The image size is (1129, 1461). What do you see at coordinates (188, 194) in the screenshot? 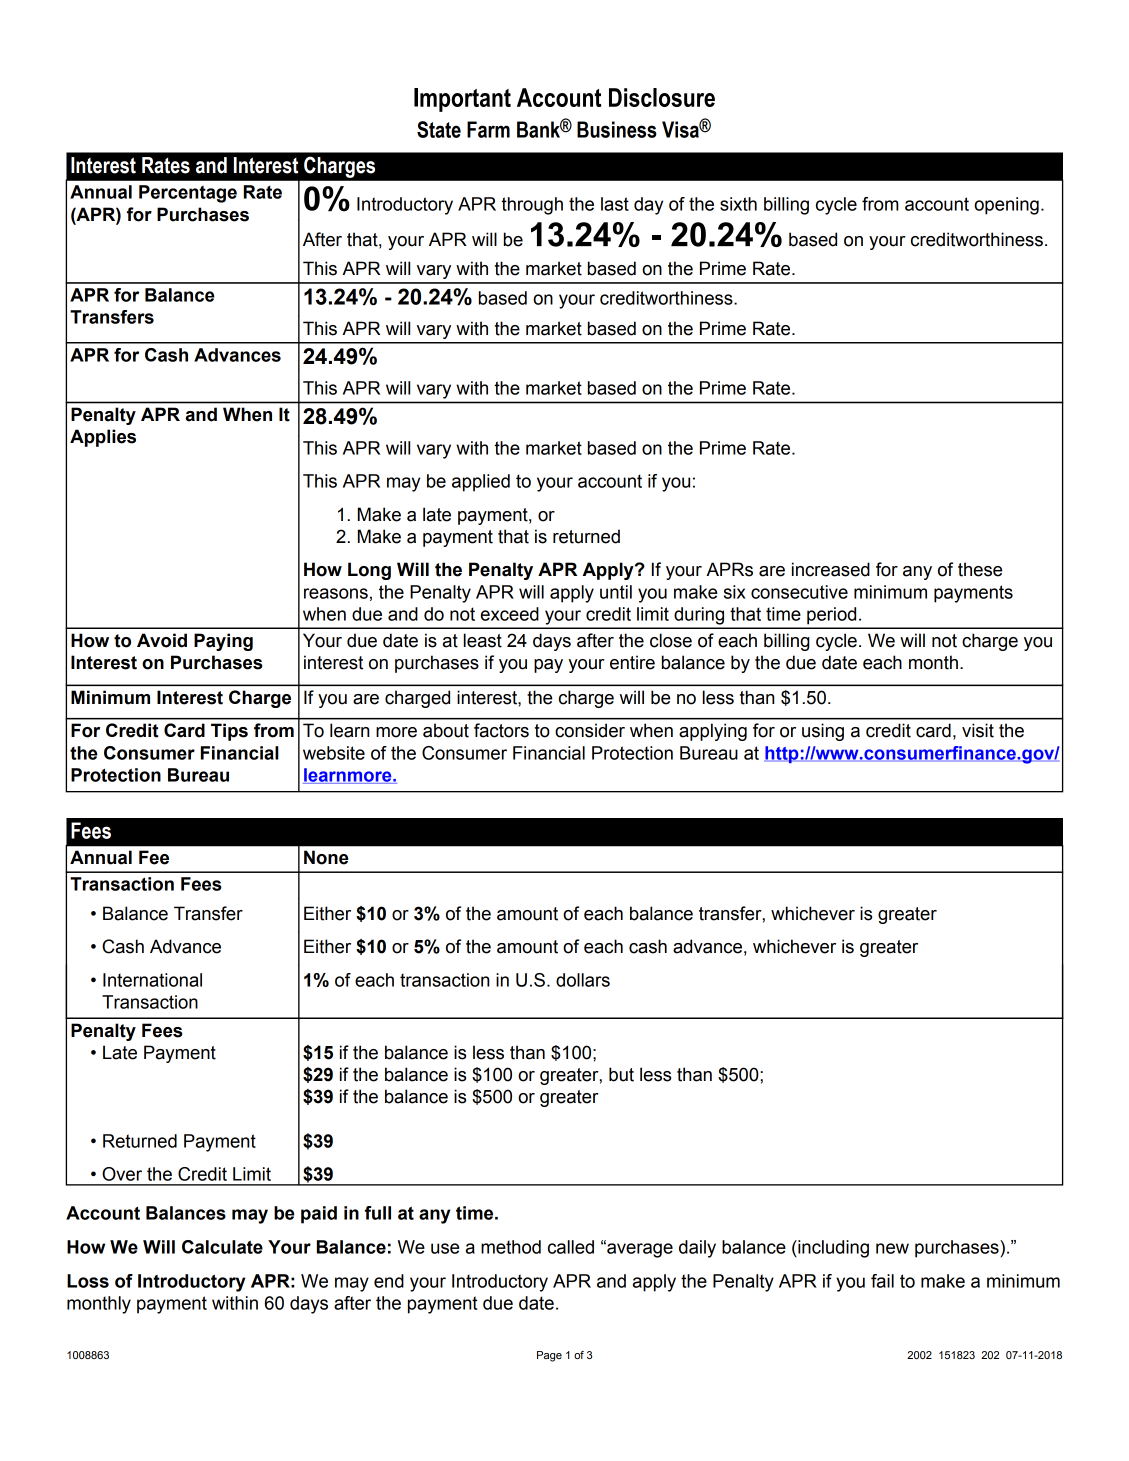
I see `Percentage` at bounding box center [188, 194].
